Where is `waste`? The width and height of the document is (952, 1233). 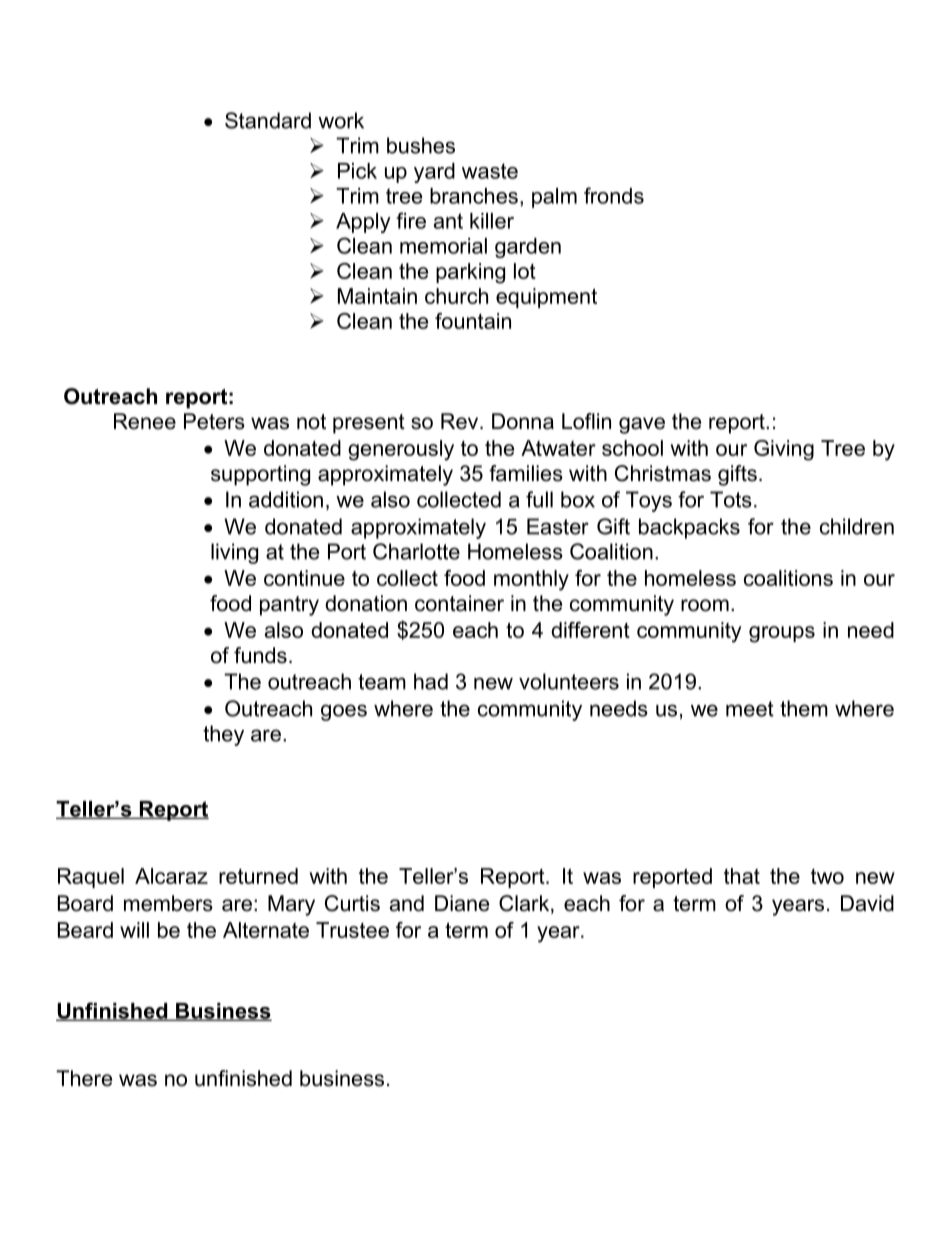
waste is located at coordinates (490, 171).
